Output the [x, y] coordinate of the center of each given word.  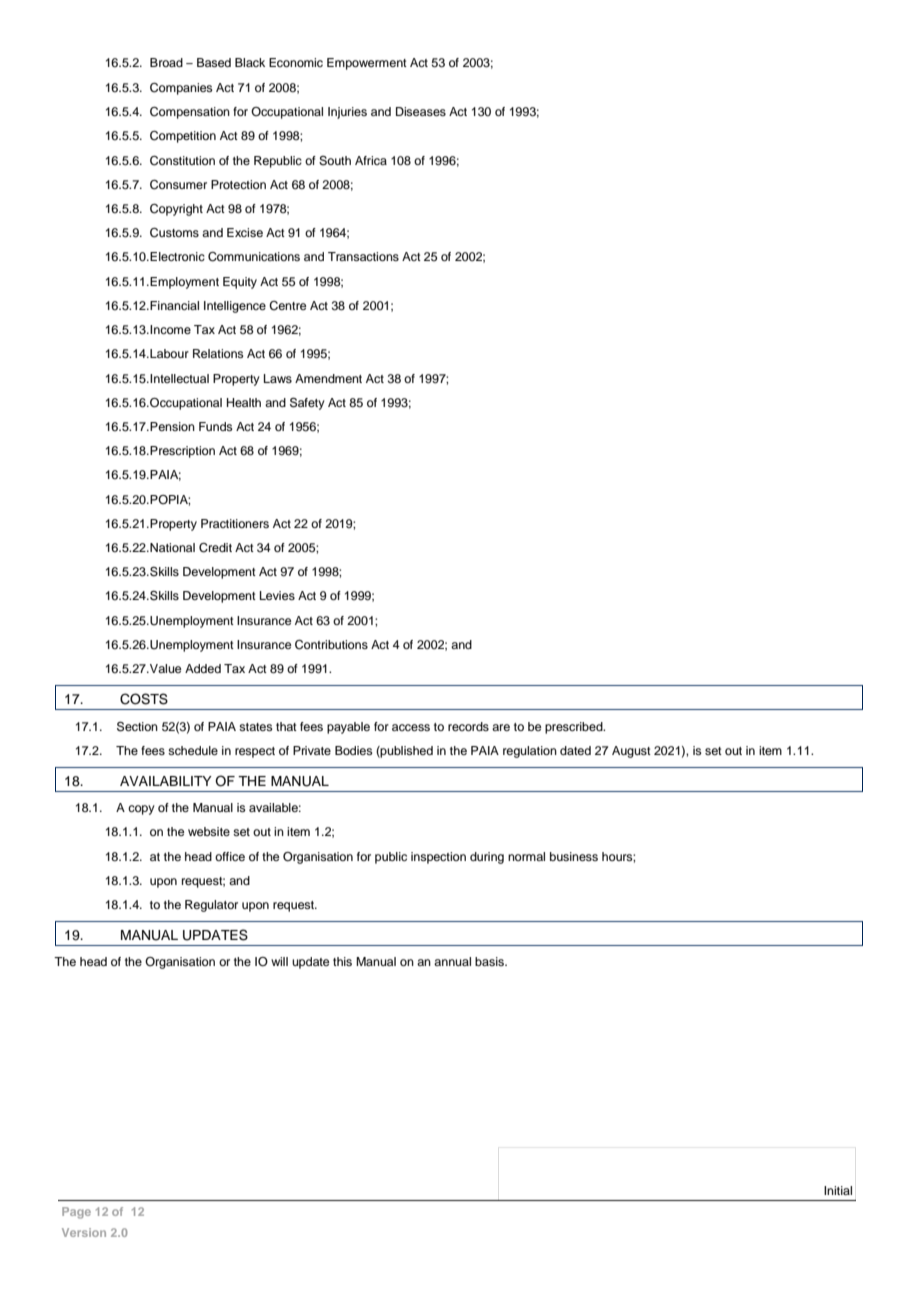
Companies [181, 89]
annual [452, 961]
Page [76, 1213]
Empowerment [367, 64]
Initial [838, 1190]
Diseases [421, 111]
